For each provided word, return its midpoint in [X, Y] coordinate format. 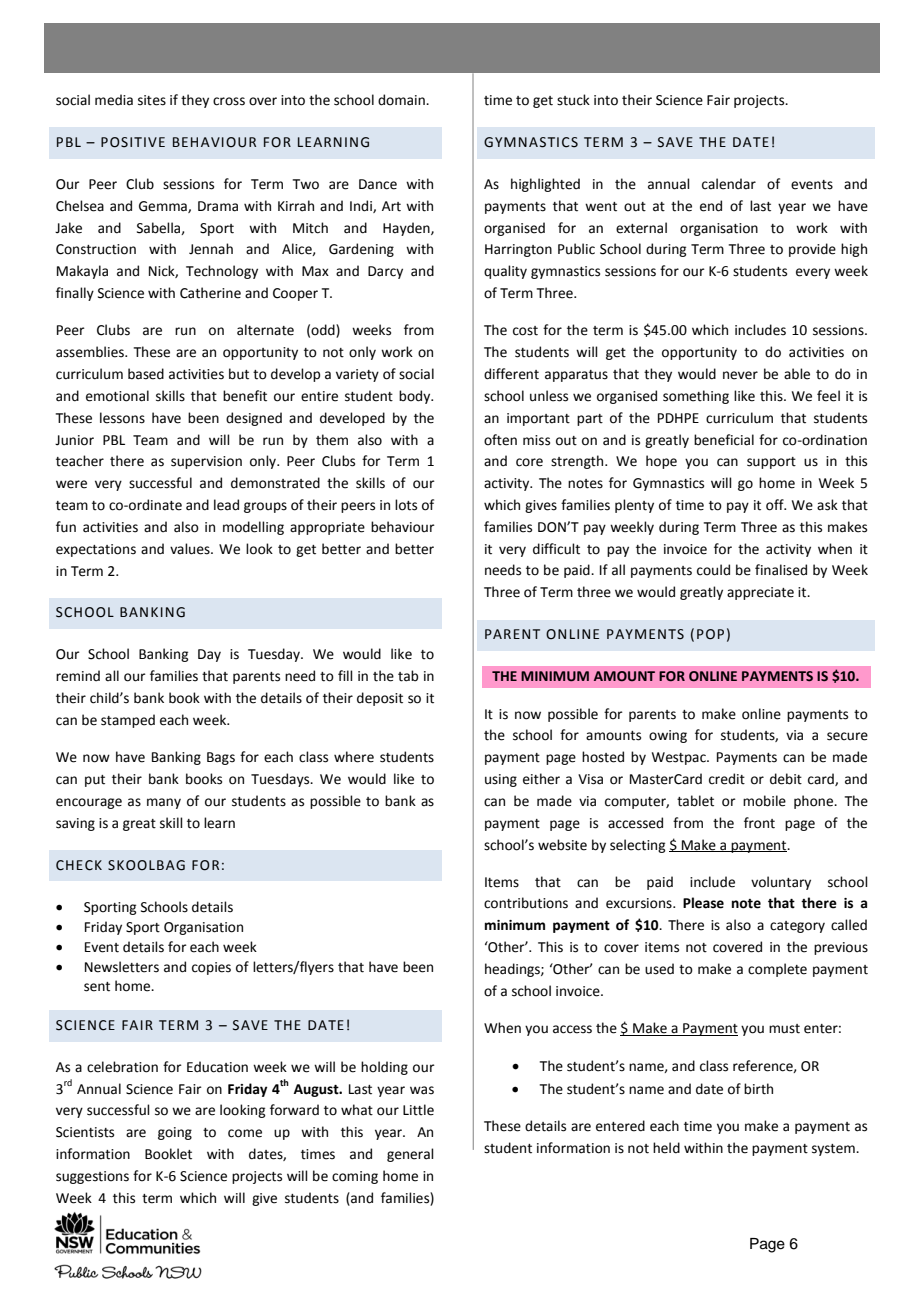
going [175, 1133]
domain [402, 100]
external [641, 228]
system [834, 1150]
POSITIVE [133, 142]
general [410, 1155]
